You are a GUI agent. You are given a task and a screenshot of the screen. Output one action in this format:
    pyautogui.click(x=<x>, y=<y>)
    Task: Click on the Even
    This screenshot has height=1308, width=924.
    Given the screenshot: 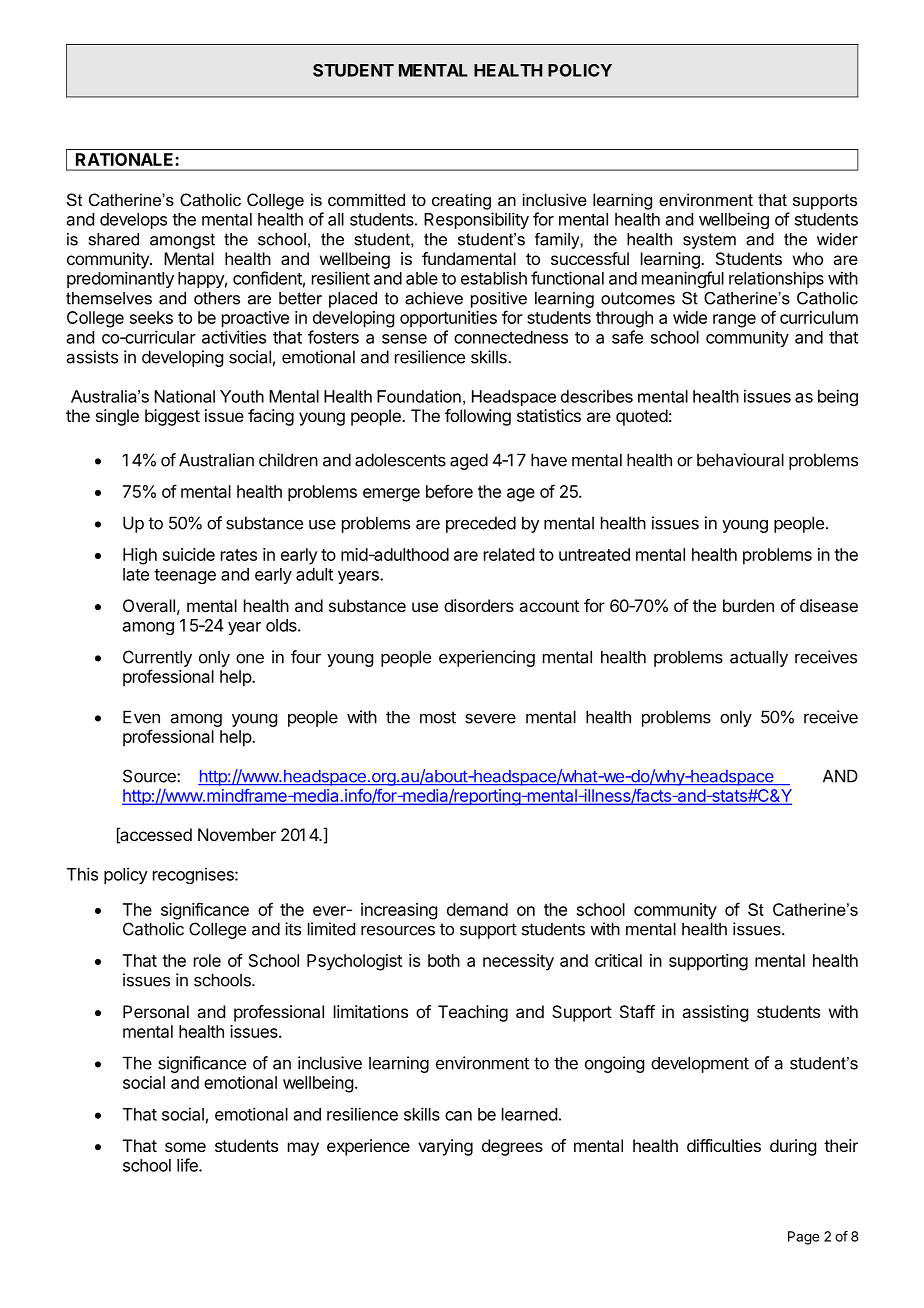 What is the action you would take?
    pyautogui.click(x=141, y=717)
